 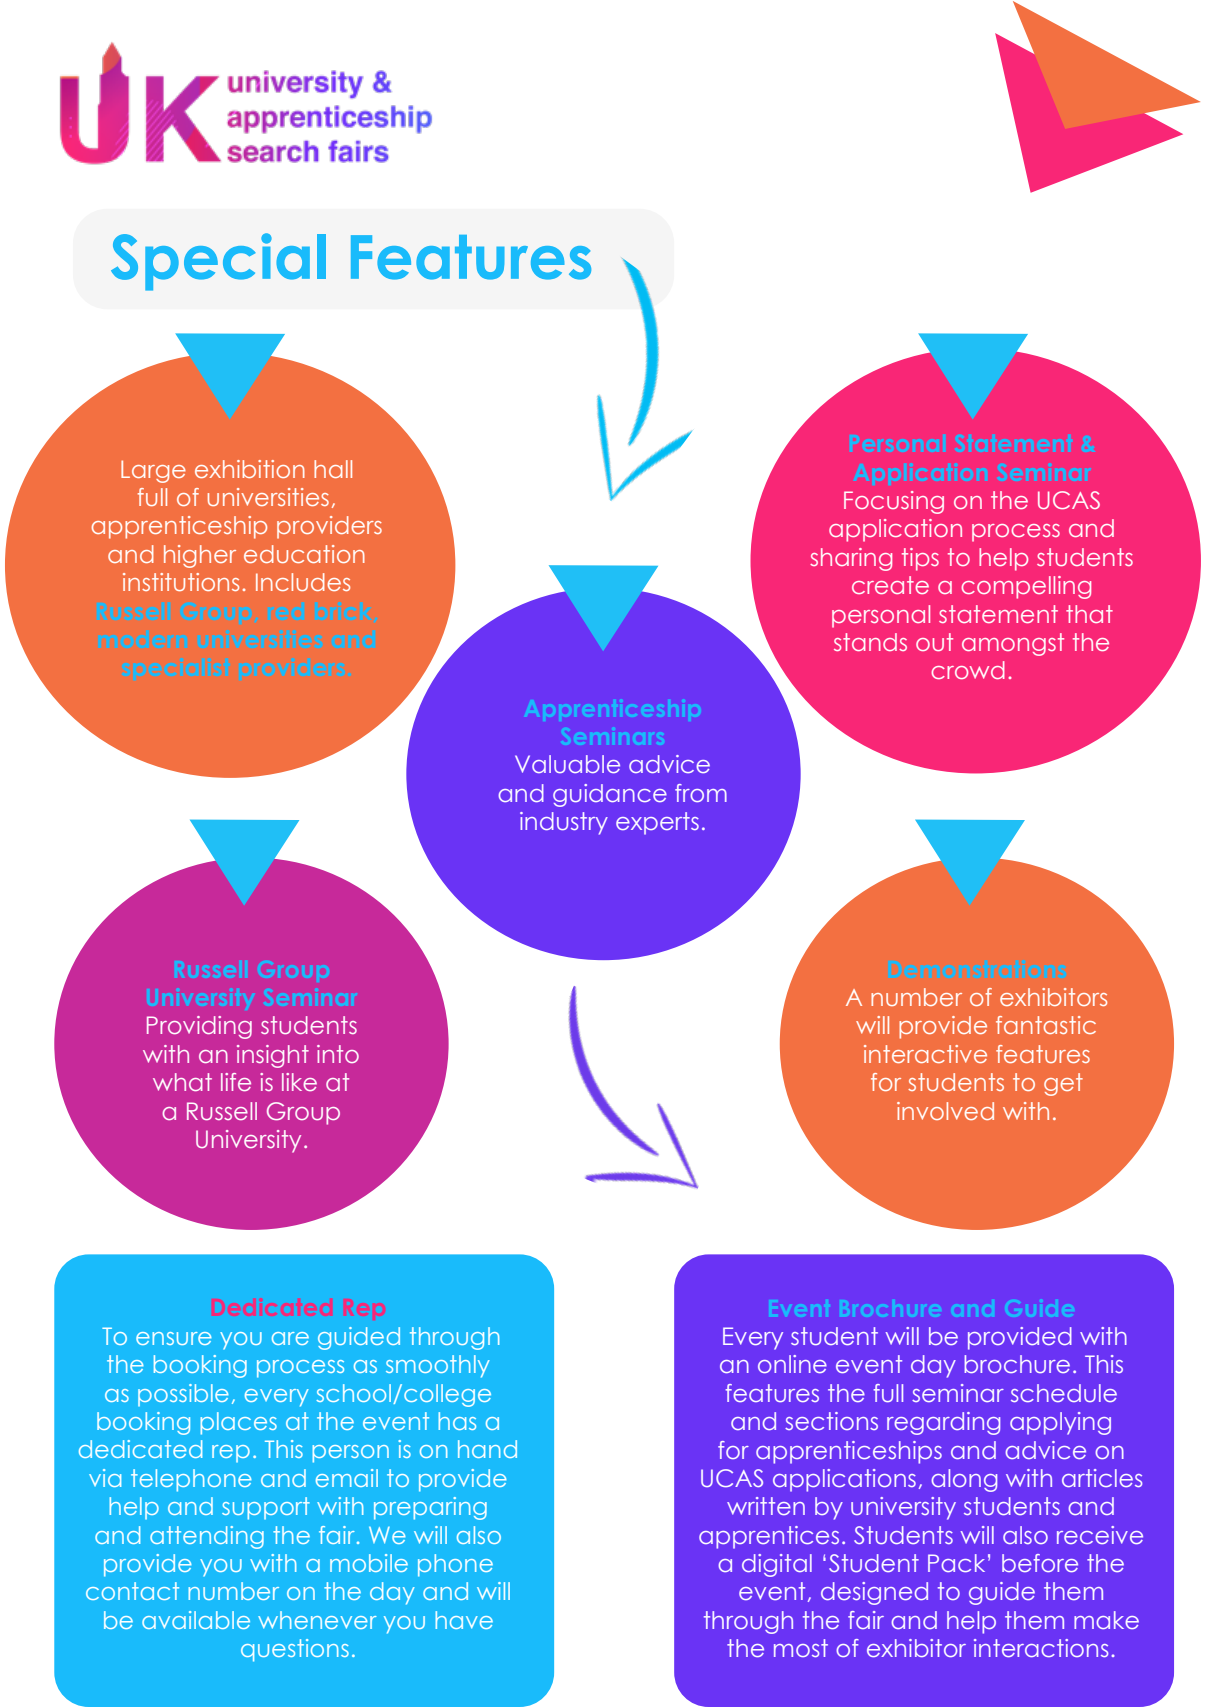 I want to click on involved, so click(x=945, y=1111).
